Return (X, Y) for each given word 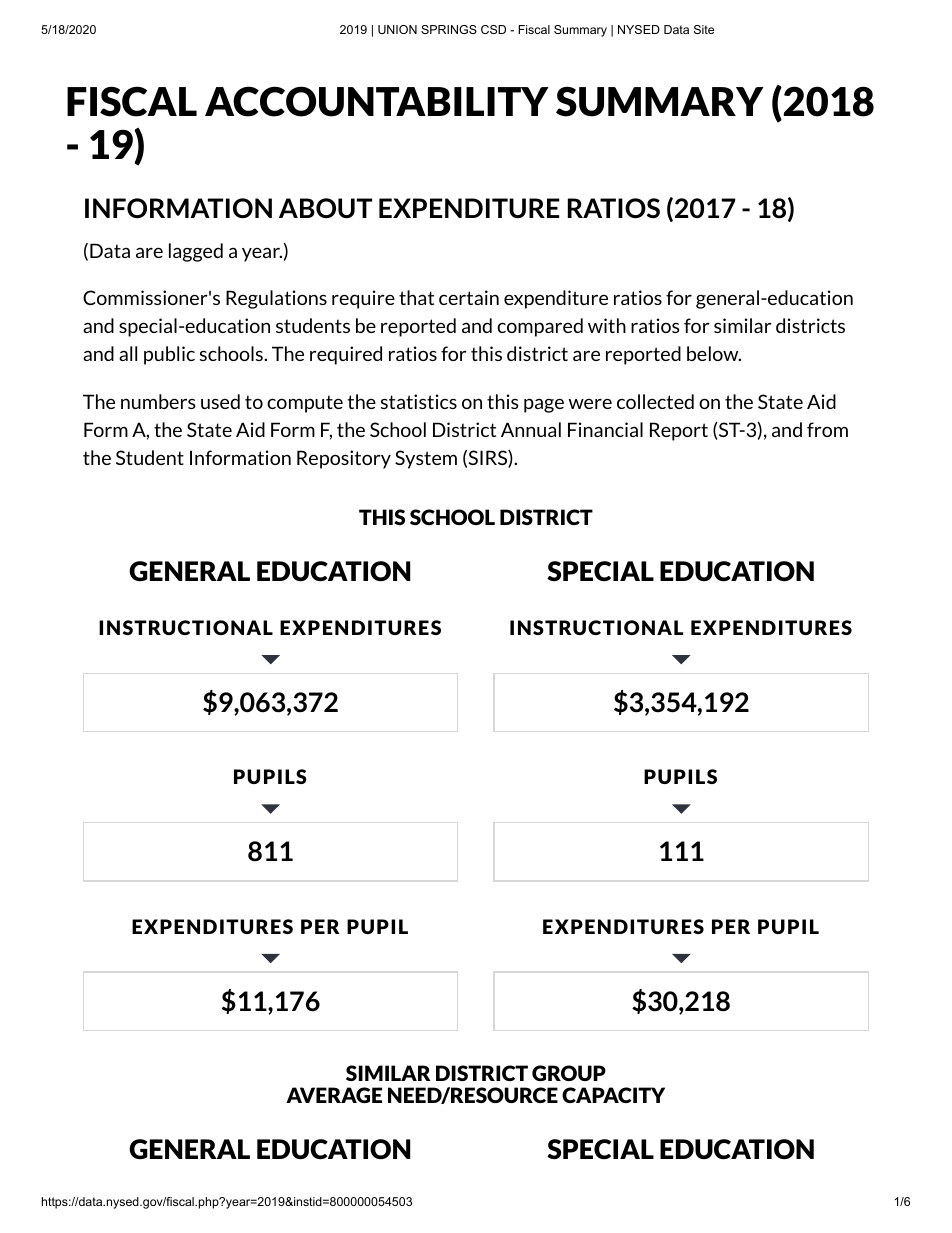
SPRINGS (449, 29)
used (220, 401)
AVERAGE (334, 1095)
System (426, 459)
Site (704, 29)
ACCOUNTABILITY (377, 101)
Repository (344, 459)
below (714, 353)
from (827, 429)
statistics (419, 401)
